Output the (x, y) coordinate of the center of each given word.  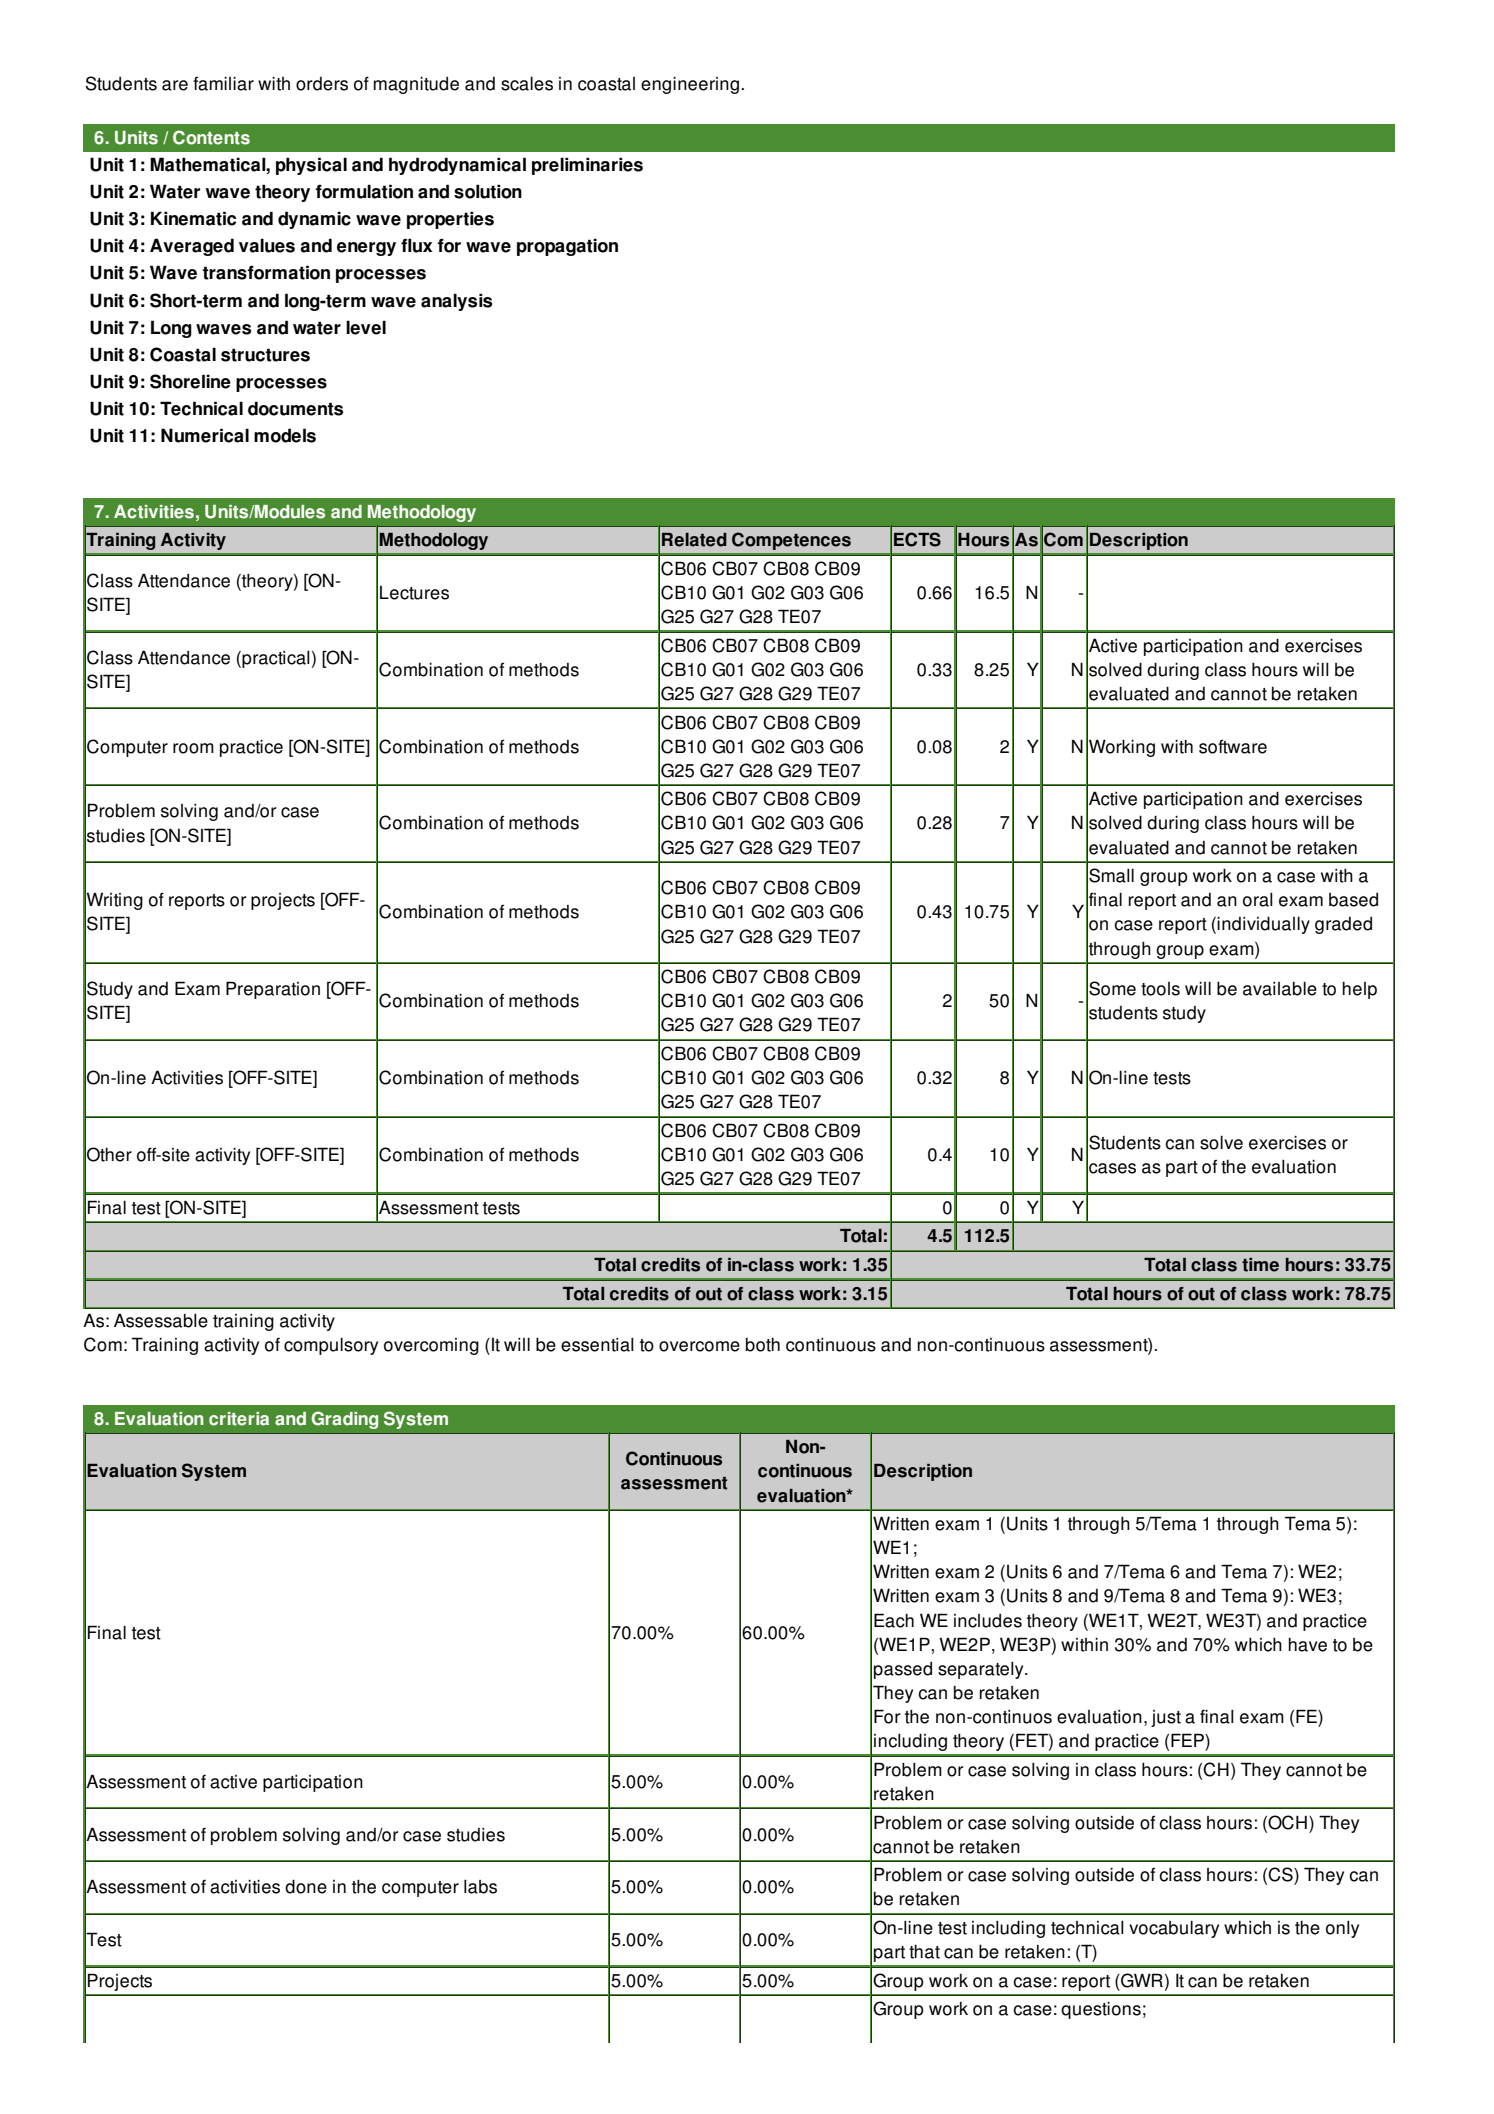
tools (1160, 989)
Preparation (273, 990)
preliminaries (587, 166)
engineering (690, 85)
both (763, 1345)
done (306, 1886)
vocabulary (1174, 1929)
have (1308, 1645)
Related (694, 540)
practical (275, 659)
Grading (344, 1420)
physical (311, 166)
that (924, 1952)
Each (894, 1620)
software (1233, 746)
